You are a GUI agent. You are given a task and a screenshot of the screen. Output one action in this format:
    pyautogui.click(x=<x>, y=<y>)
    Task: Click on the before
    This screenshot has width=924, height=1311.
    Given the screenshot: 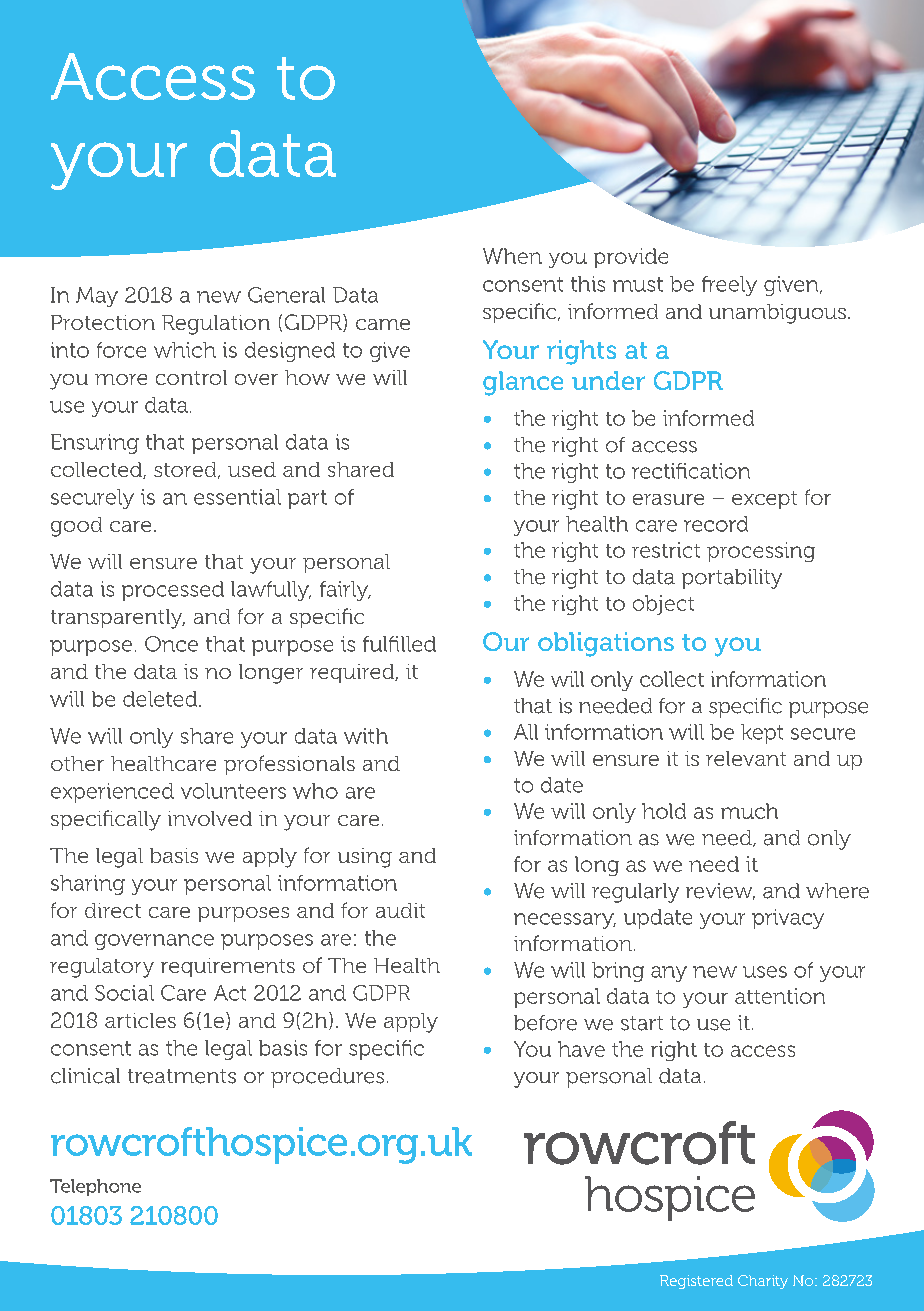 What is the action you would take?
    pyautogui.click(x=545, y=1023)
